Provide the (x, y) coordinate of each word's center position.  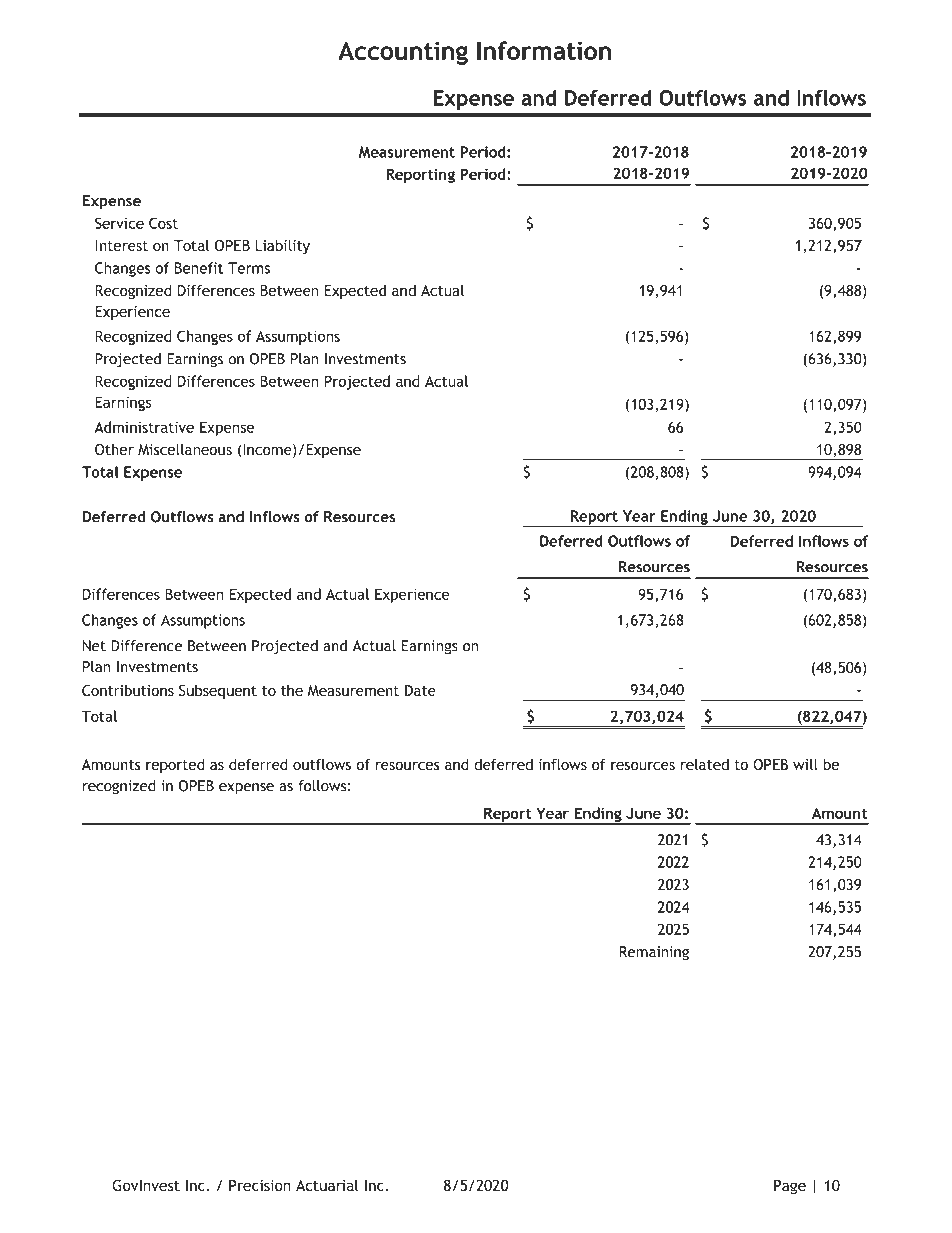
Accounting (403, 53)
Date (420, 690)
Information (544, 50)
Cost (163, 223)
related (705, 764)
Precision (260, 1185)
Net (94, 646)
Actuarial (327, 1185)
